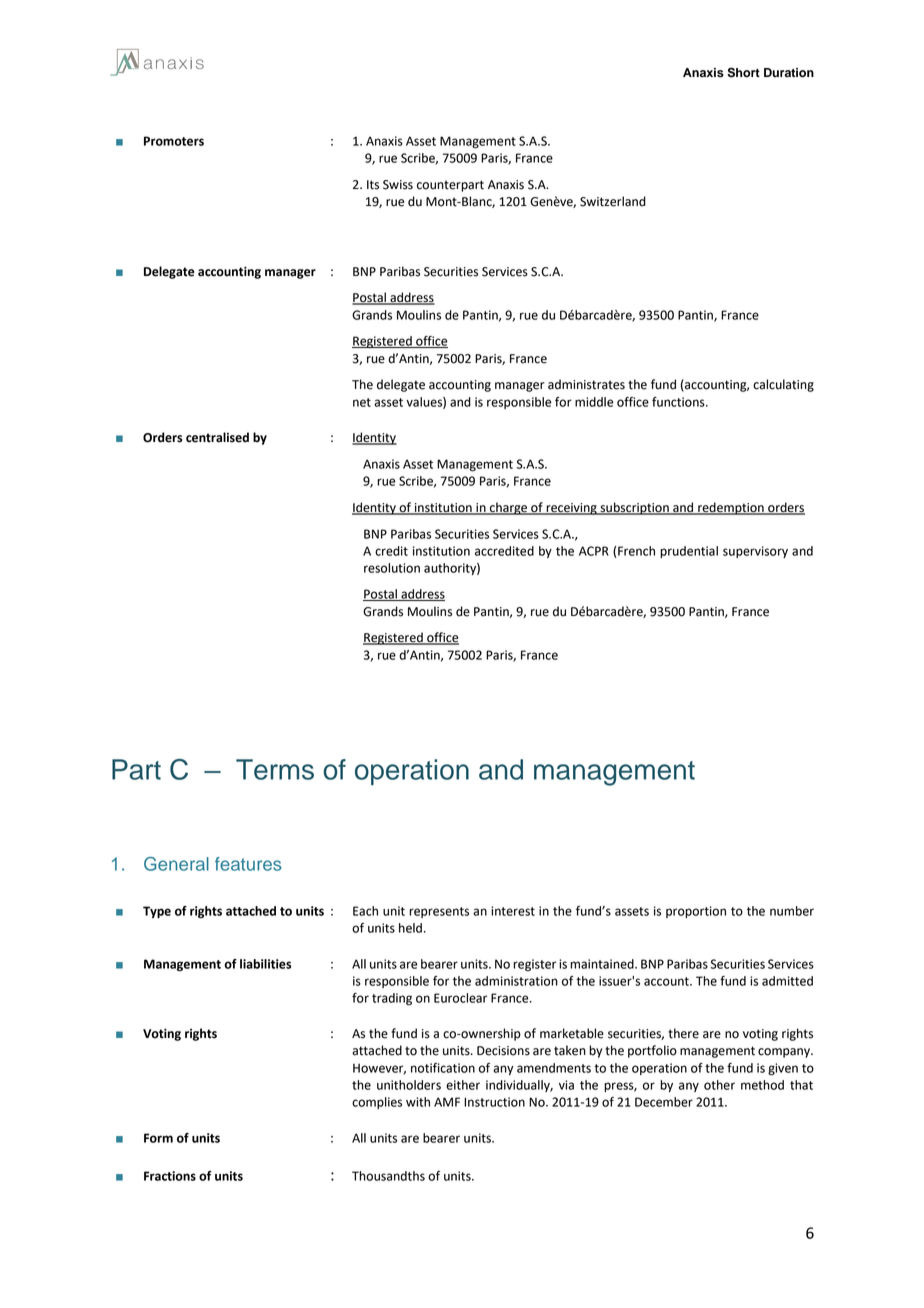  I want to click on Swiss, so click(398, 185).
